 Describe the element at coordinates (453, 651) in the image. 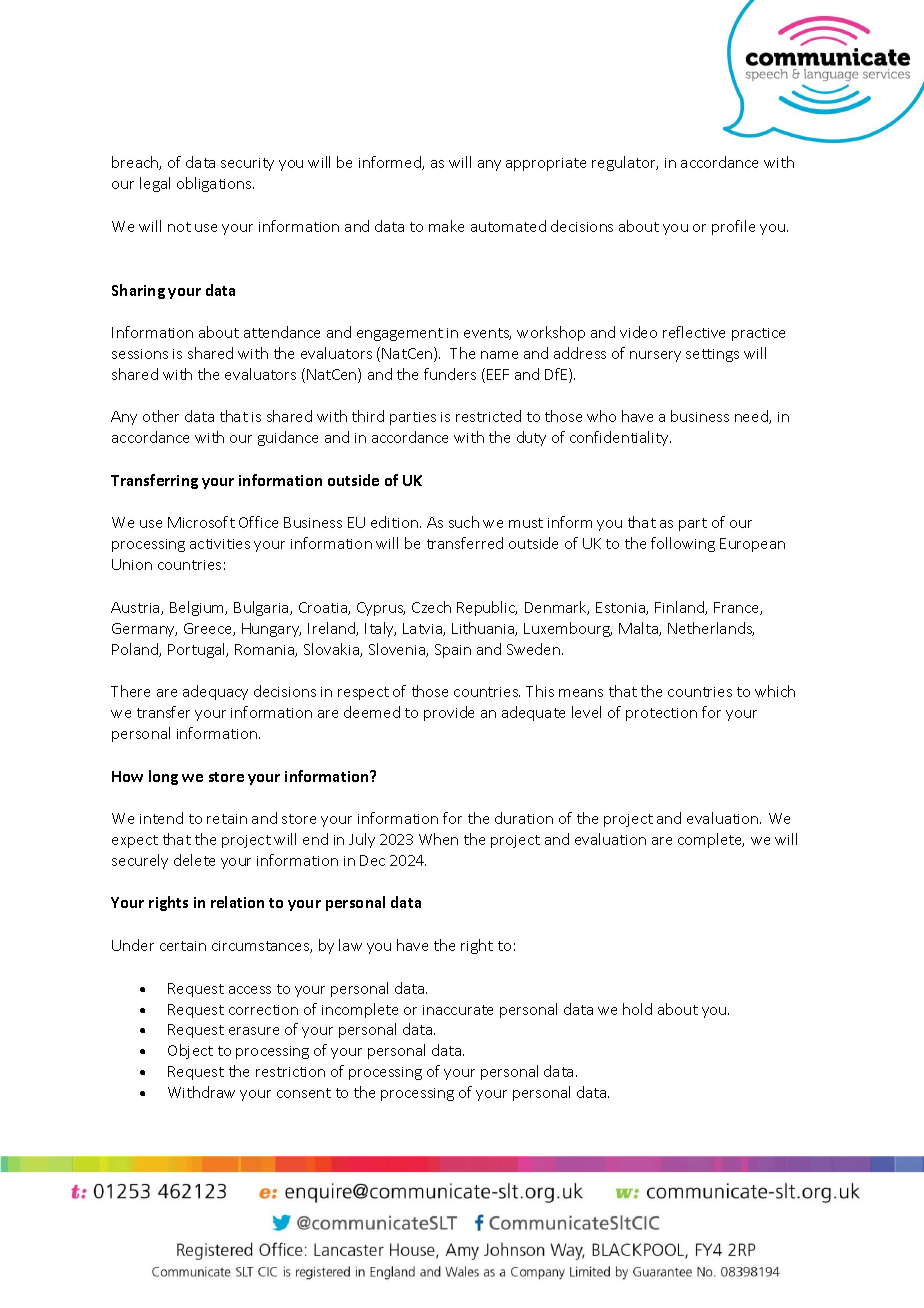

I see `Spain` at that location.
